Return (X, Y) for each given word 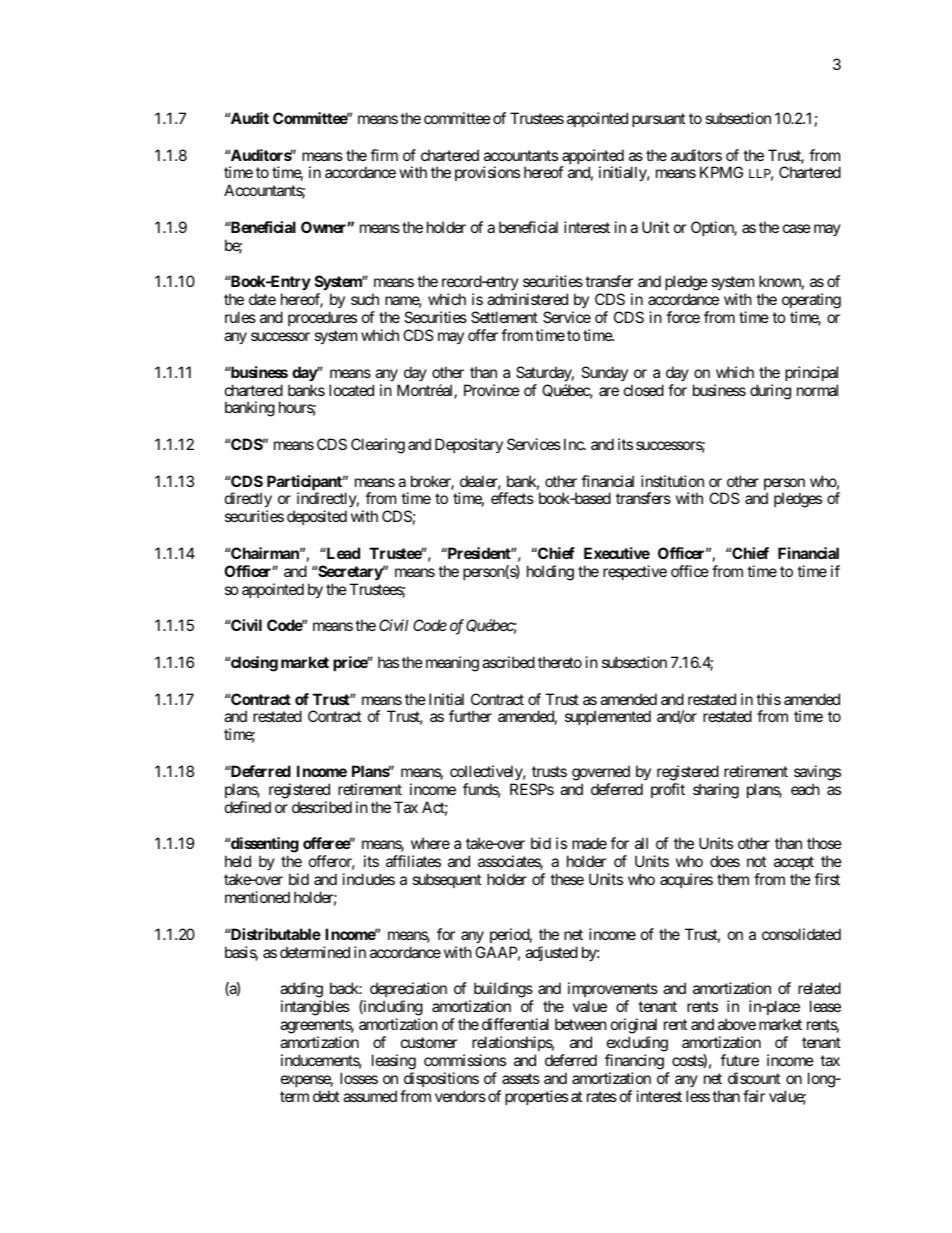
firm (384, 155)
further (470, 716)
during (770, 392)
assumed (370, 1096)
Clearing (378, 446)
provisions (487, 173)
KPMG (721, 172)
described (322, 807)
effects (512, 498)
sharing (716, 791)
